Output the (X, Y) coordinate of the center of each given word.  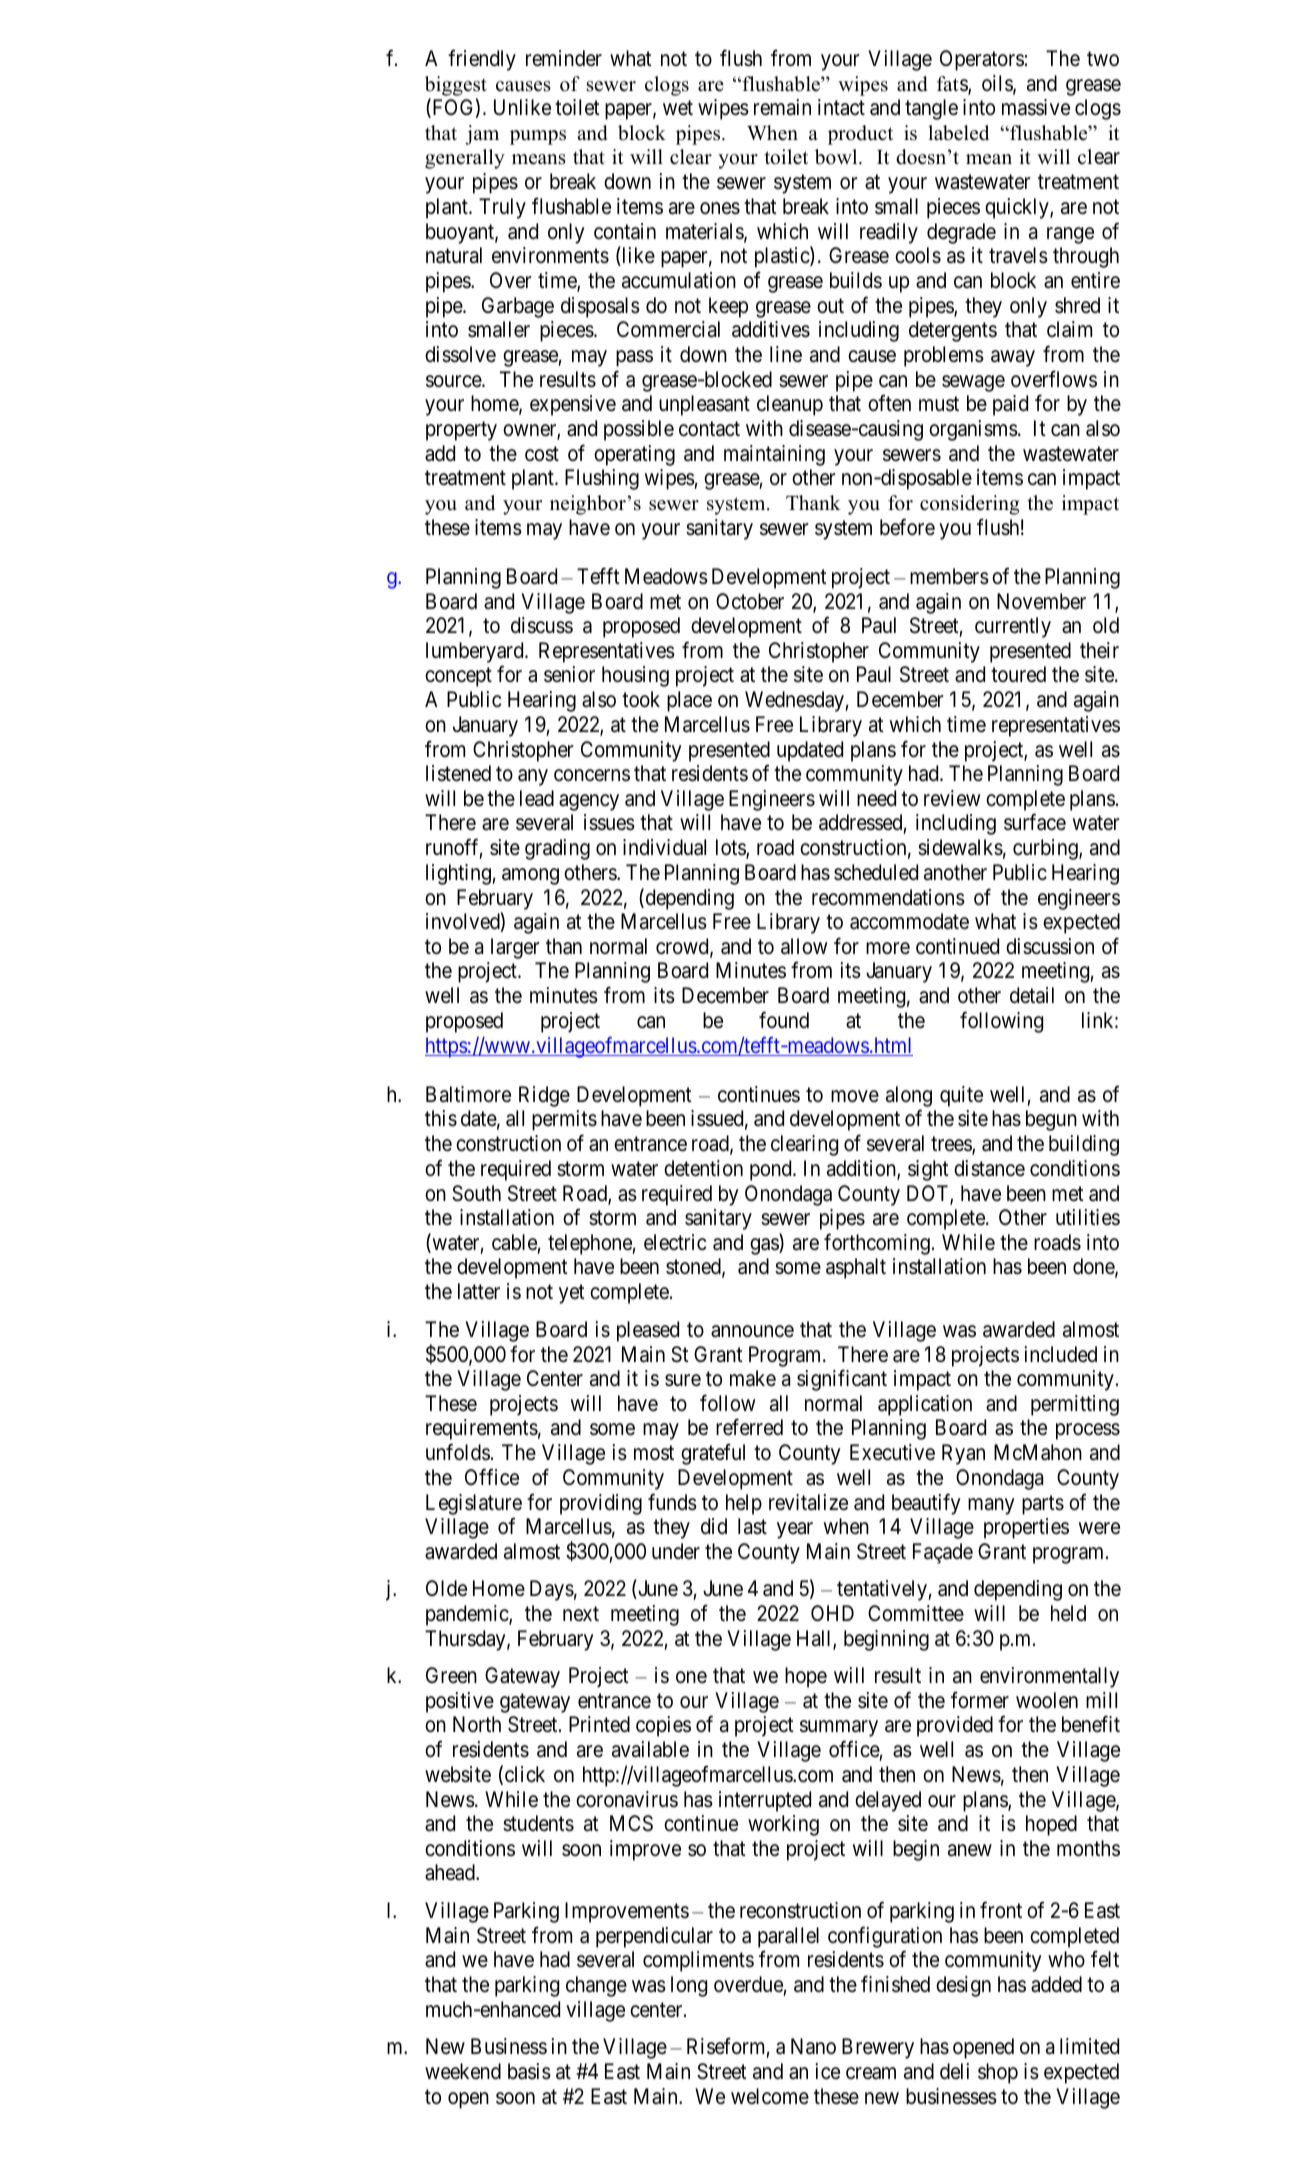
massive (1036, 107)
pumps (538, 137)
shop (998, 2073)
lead (537, 798)
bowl (837, 157)
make (753, 1378)
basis (529, 2071)
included (1060, 1354)
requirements (482, 1429)
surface (1035, 822)
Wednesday (795, 701)
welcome (770, 2096)
